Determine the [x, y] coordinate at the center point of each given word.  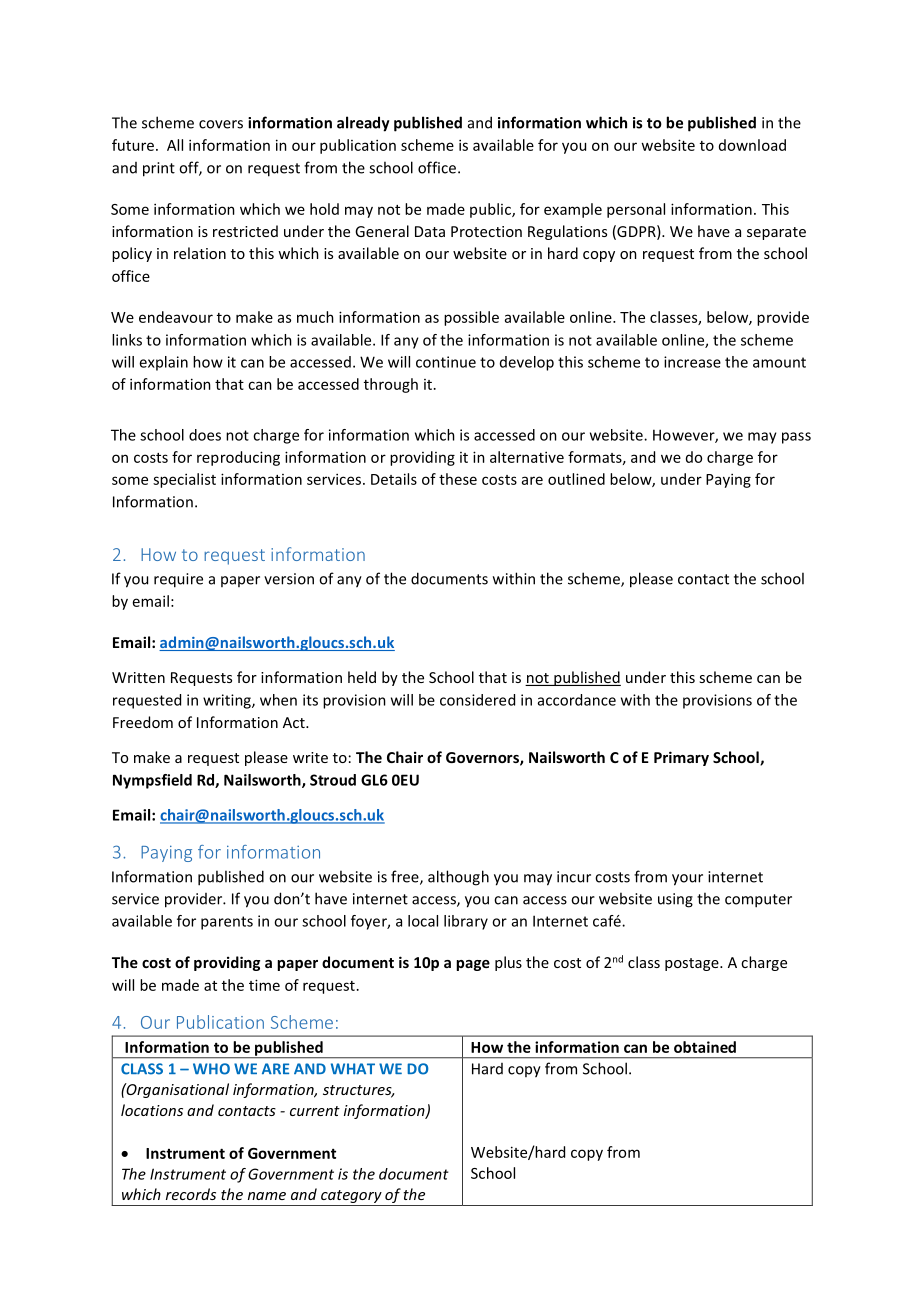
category [351, 1196]
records [191, 1194]
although [458, 878]
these [458, 479]
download [752, 145]
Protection [486, 231]
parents [227, 923]
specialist [184, 480]
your [687, 880]
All [175, 145]
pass [796, 438]
